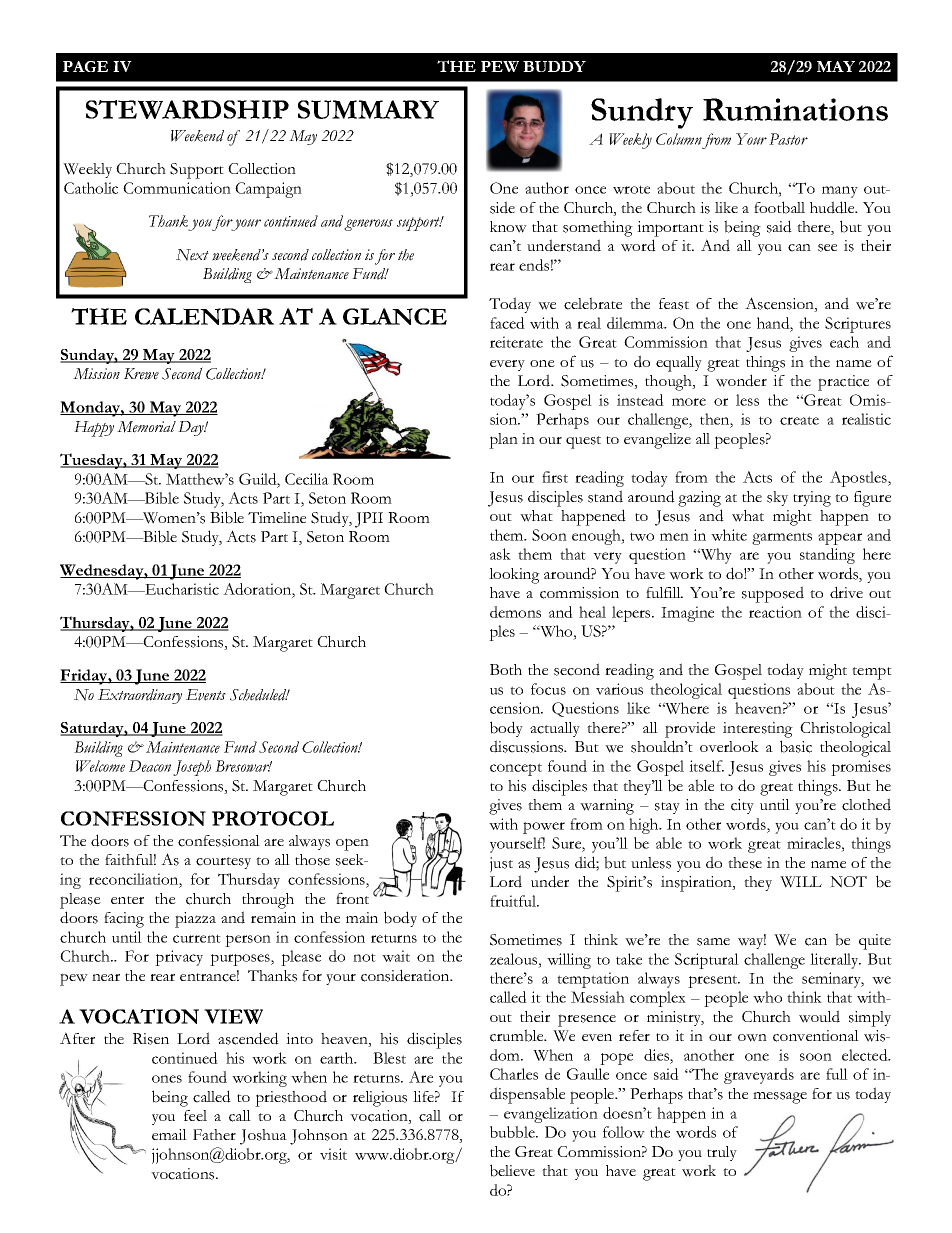 The image size is (952, 1233). What do you see at coordinates (187, 109) in the screenshot?
I see `STEWARDSHIP` at bounding box center [187, 109].
